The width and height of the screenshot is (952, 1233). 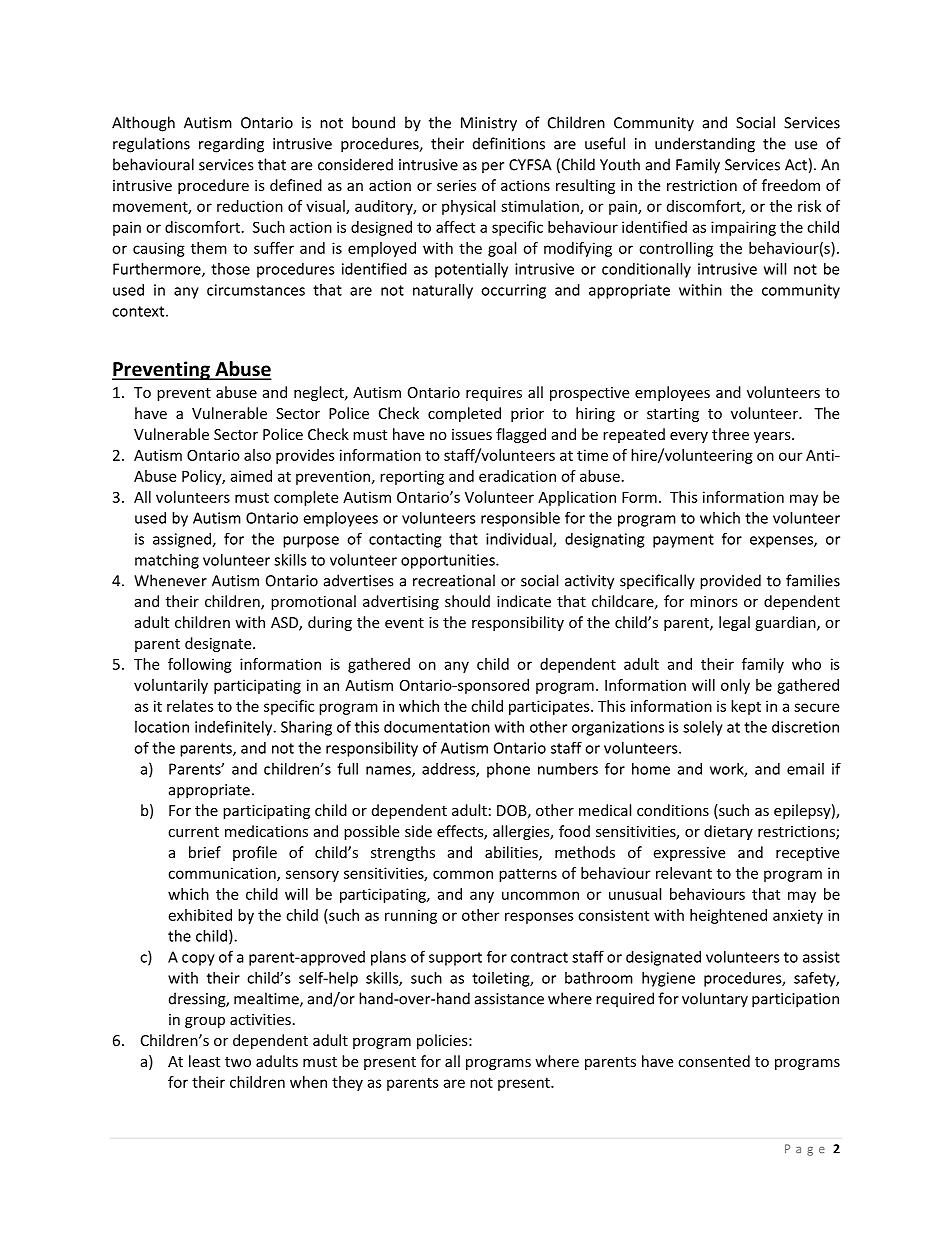 What do you see at coordinates (734, 623) in the screenshot?
I see `legal` at bounding box center [734, 623].
